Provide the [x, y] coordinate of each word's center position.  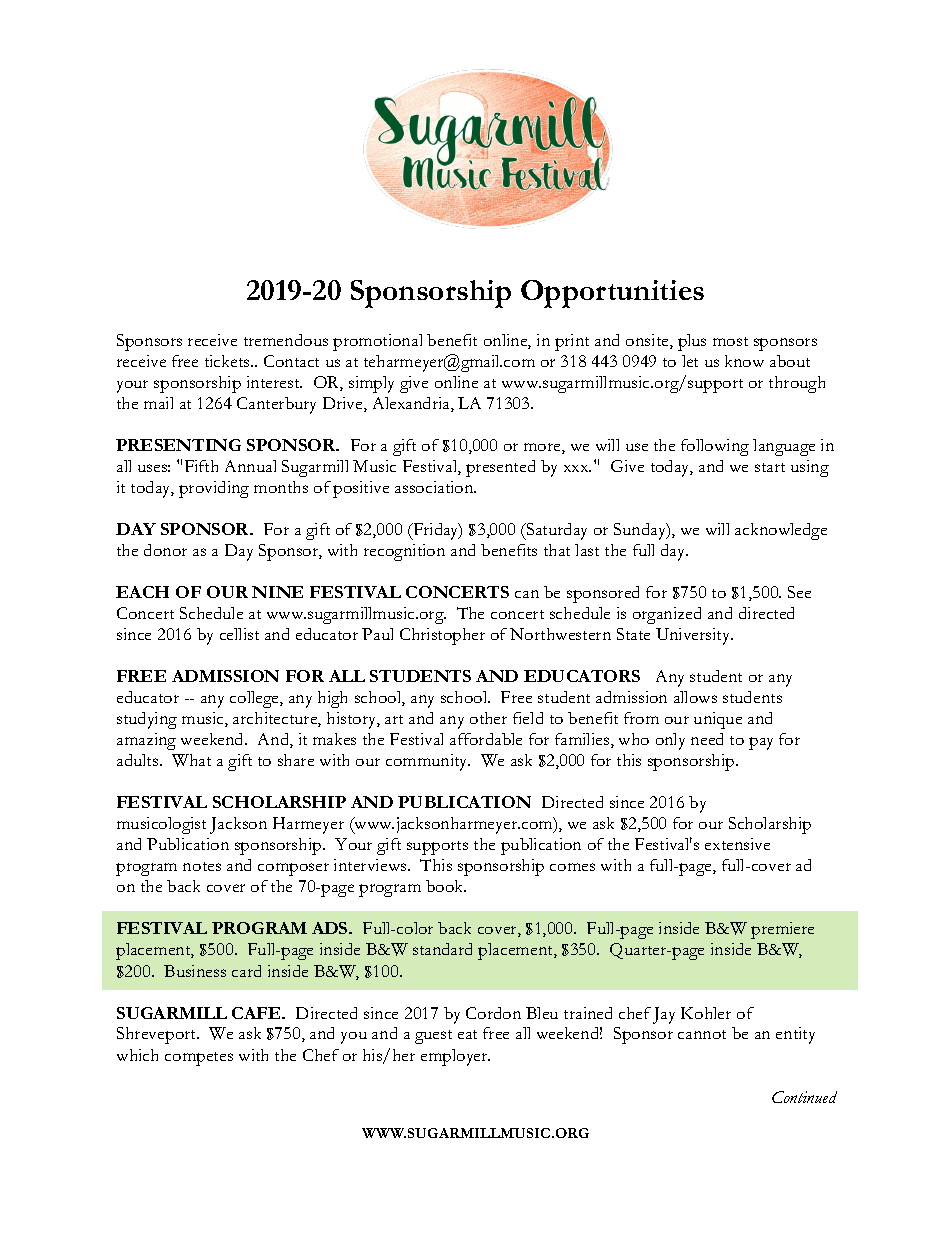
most [730, 341]
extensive [737, 844]
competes [199, 1059]
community [428, 762]
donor [165, 550]
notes [202, 866]
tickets [228, 361]
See [799, 592]
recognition [404, 552]
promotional [377, 342]
